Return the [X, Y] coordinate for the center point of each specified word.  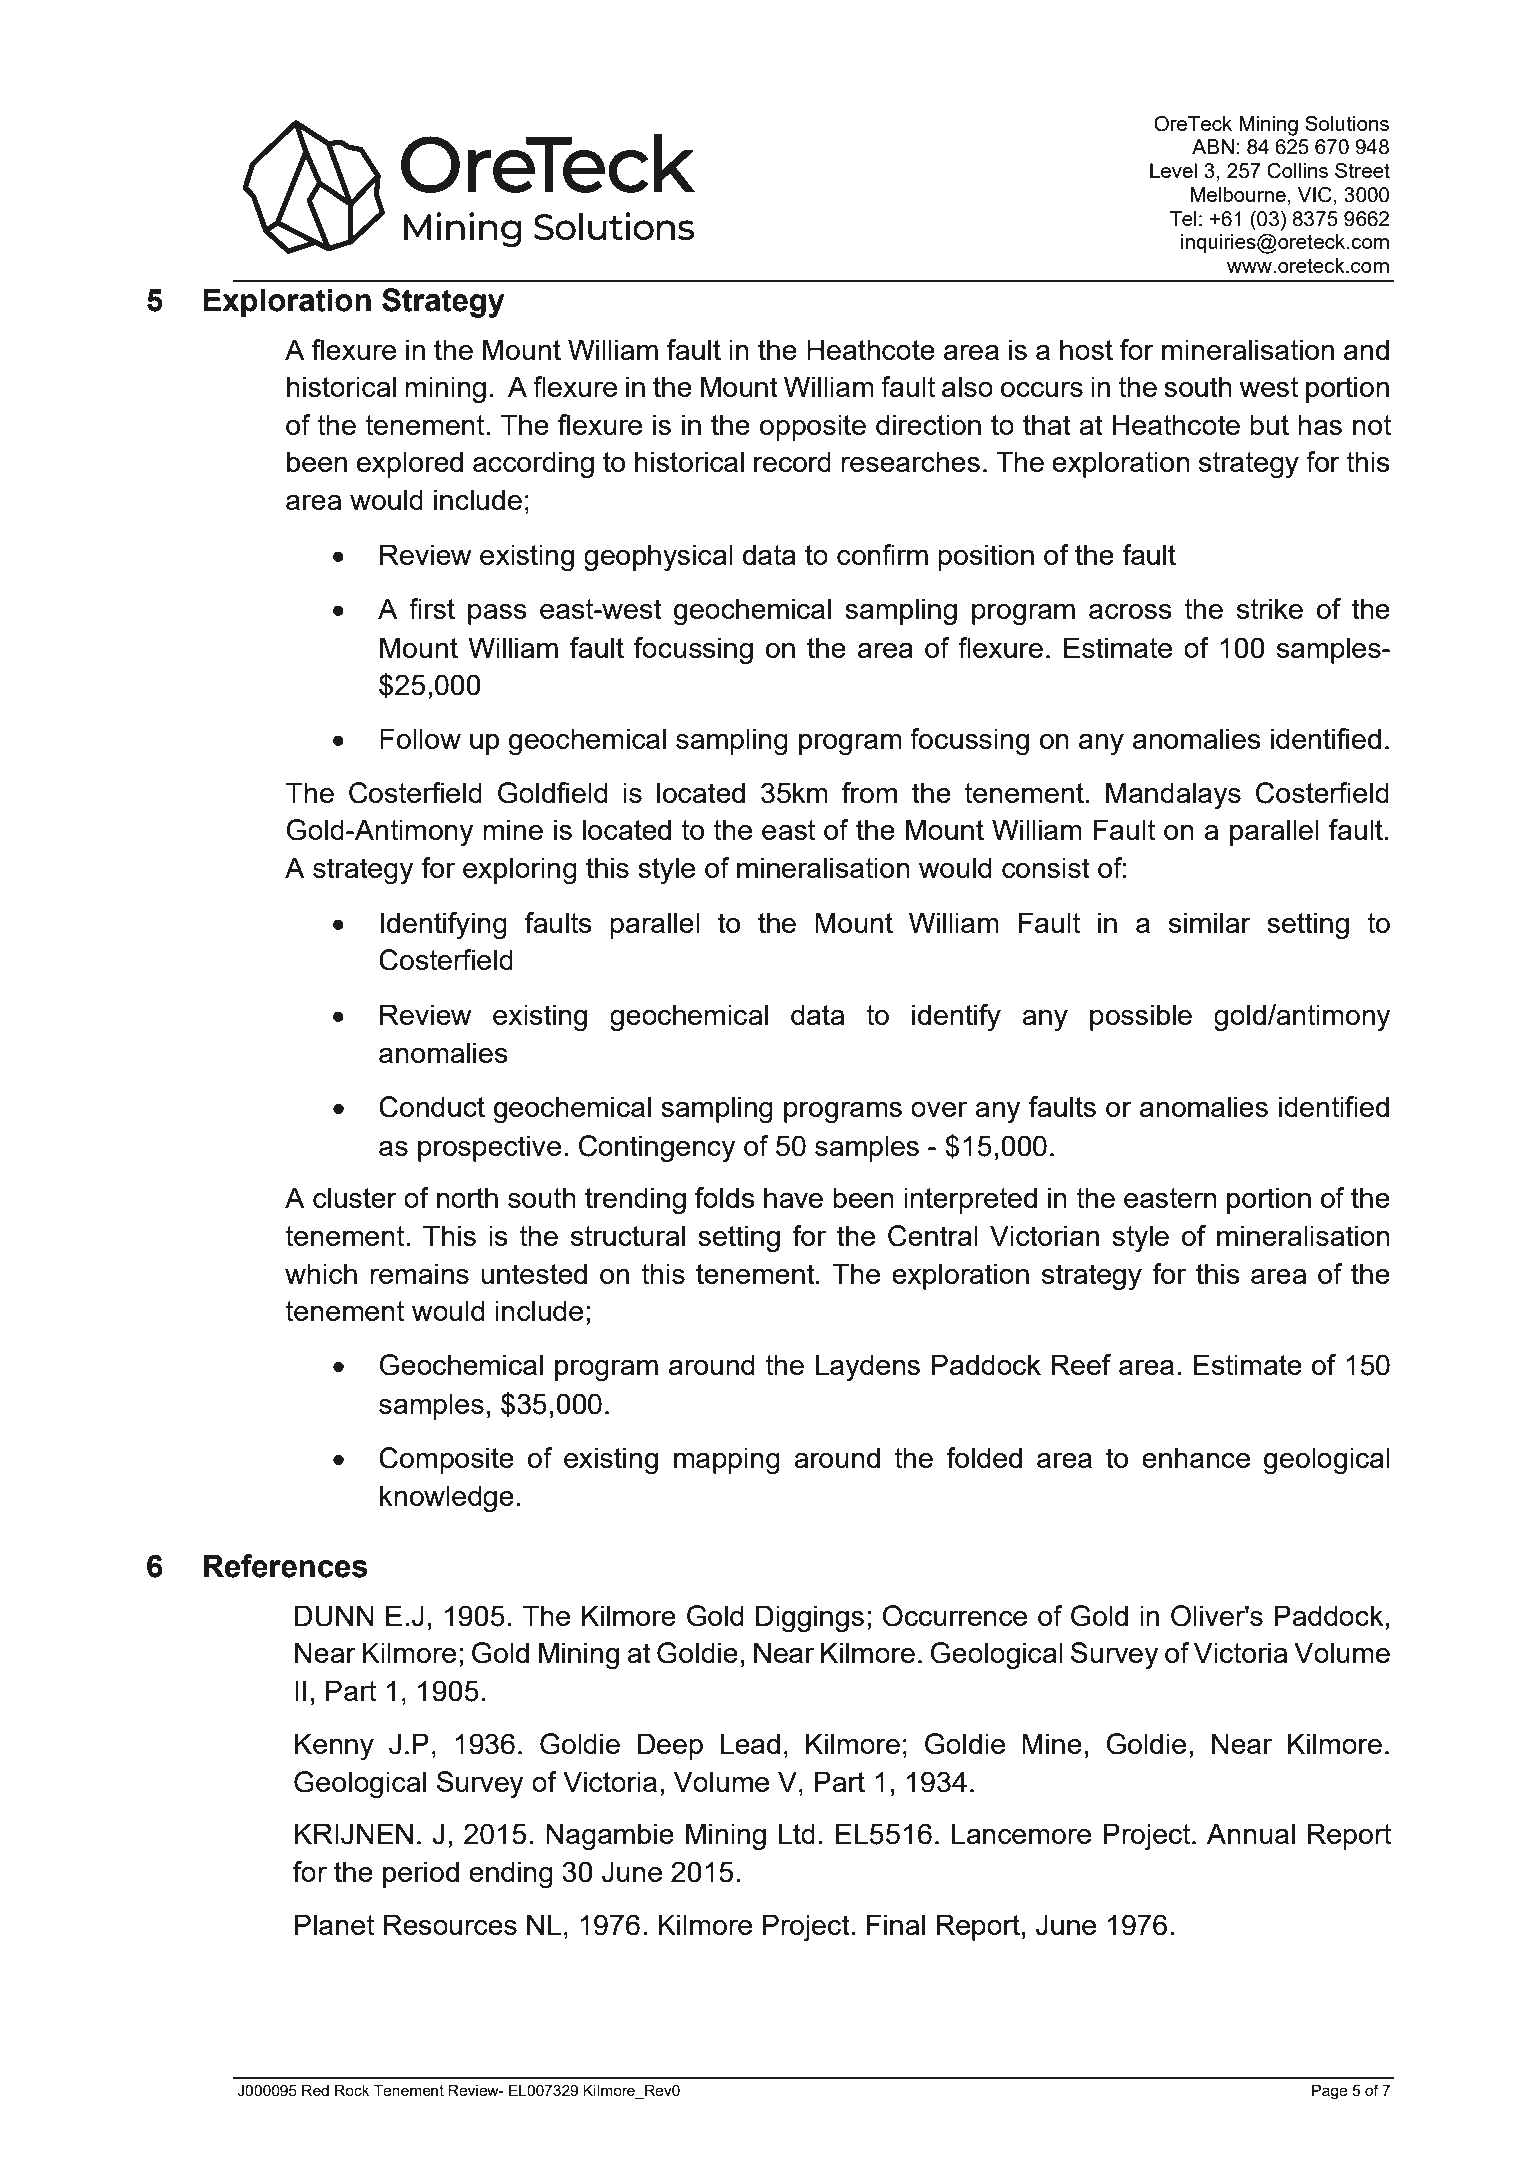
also [967, 386]
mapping [727, 1461]
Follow [420, 738]
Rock [352, 2090]
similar [1210, 922]
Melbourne [1238, 194]
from [869, 792]
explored [410, 464]
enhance [1196, 1457]
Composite [446, 1460]
